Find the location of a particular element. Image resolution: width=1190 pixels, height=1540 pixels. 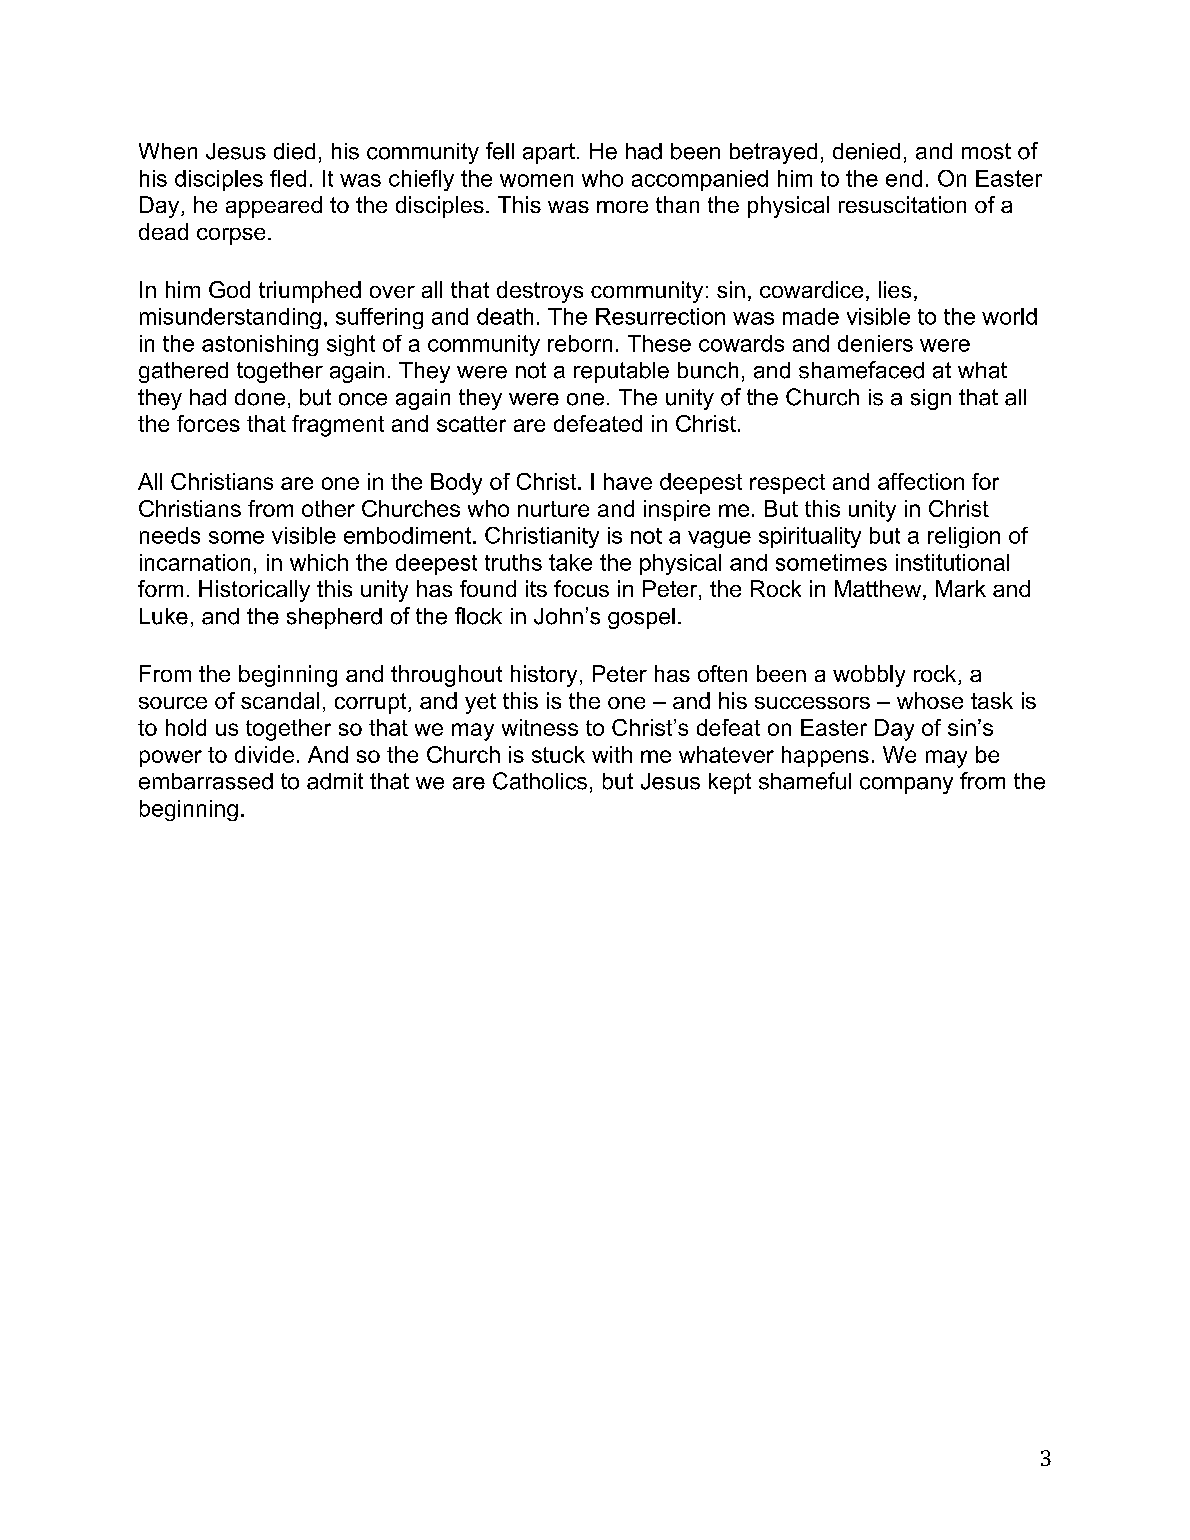

reputable is located at coordinates (621, 372).
